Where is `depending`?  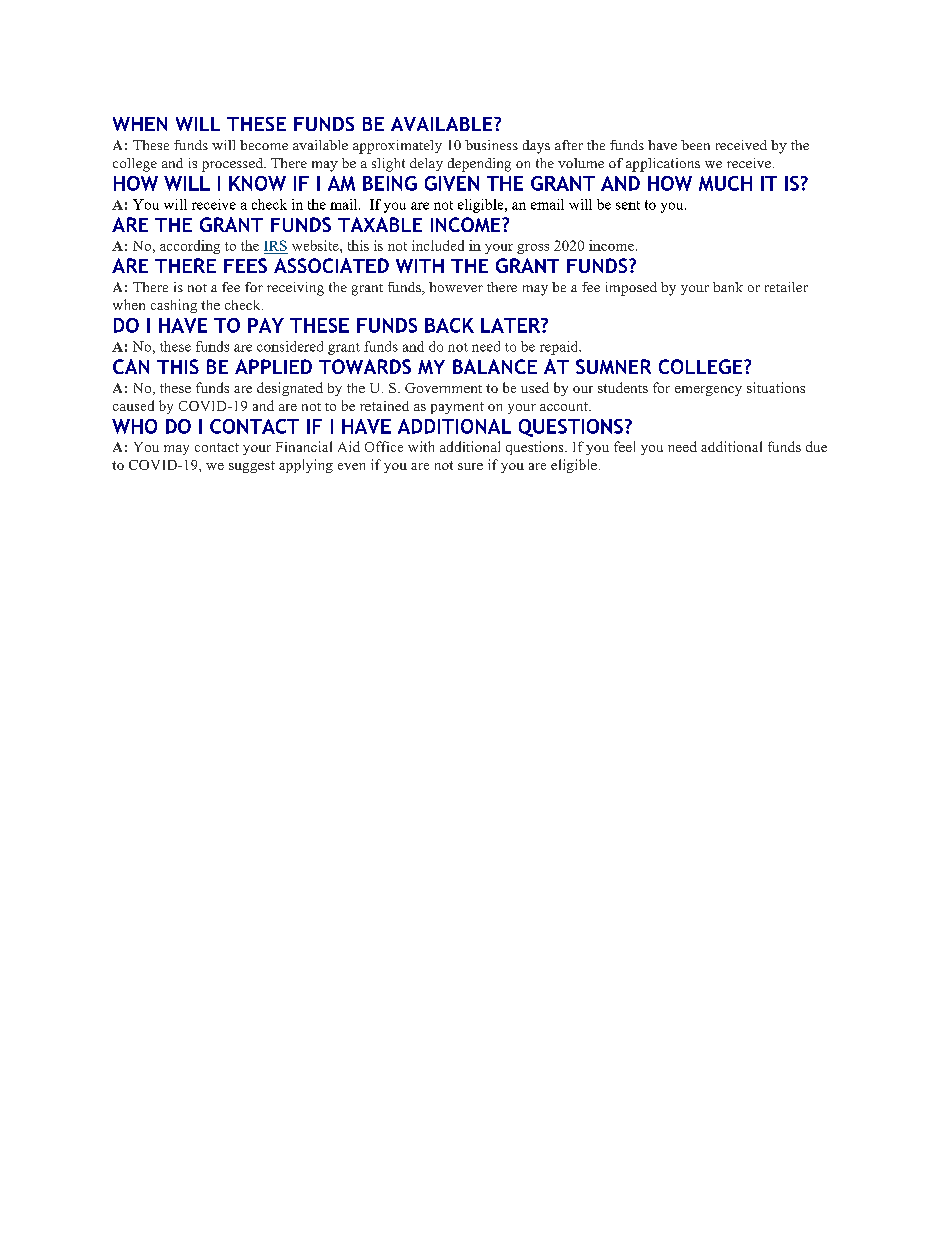
depending is located at coordinates (479, 165).
